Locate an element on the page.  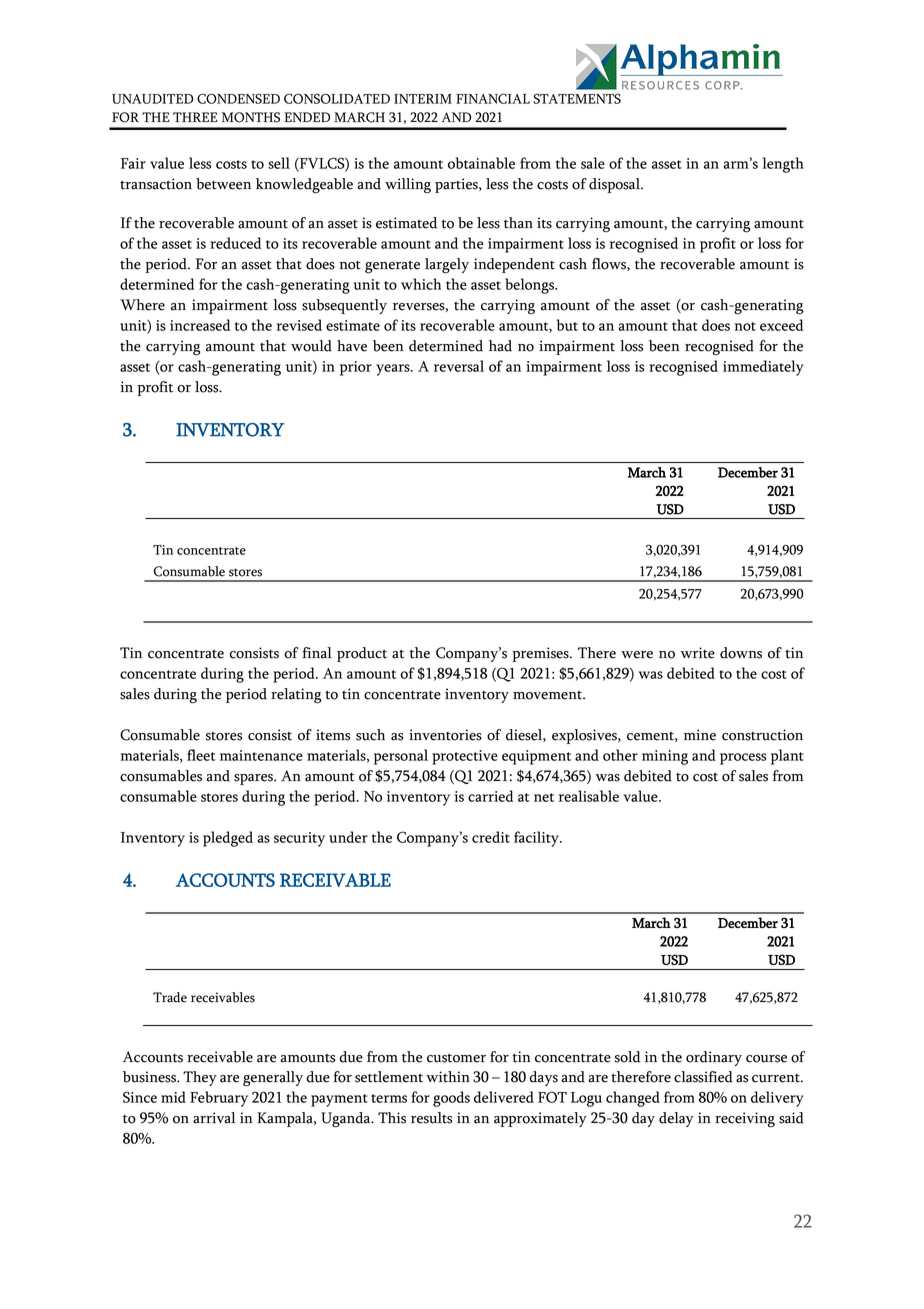
credit is located at coordinates (491, 837).
